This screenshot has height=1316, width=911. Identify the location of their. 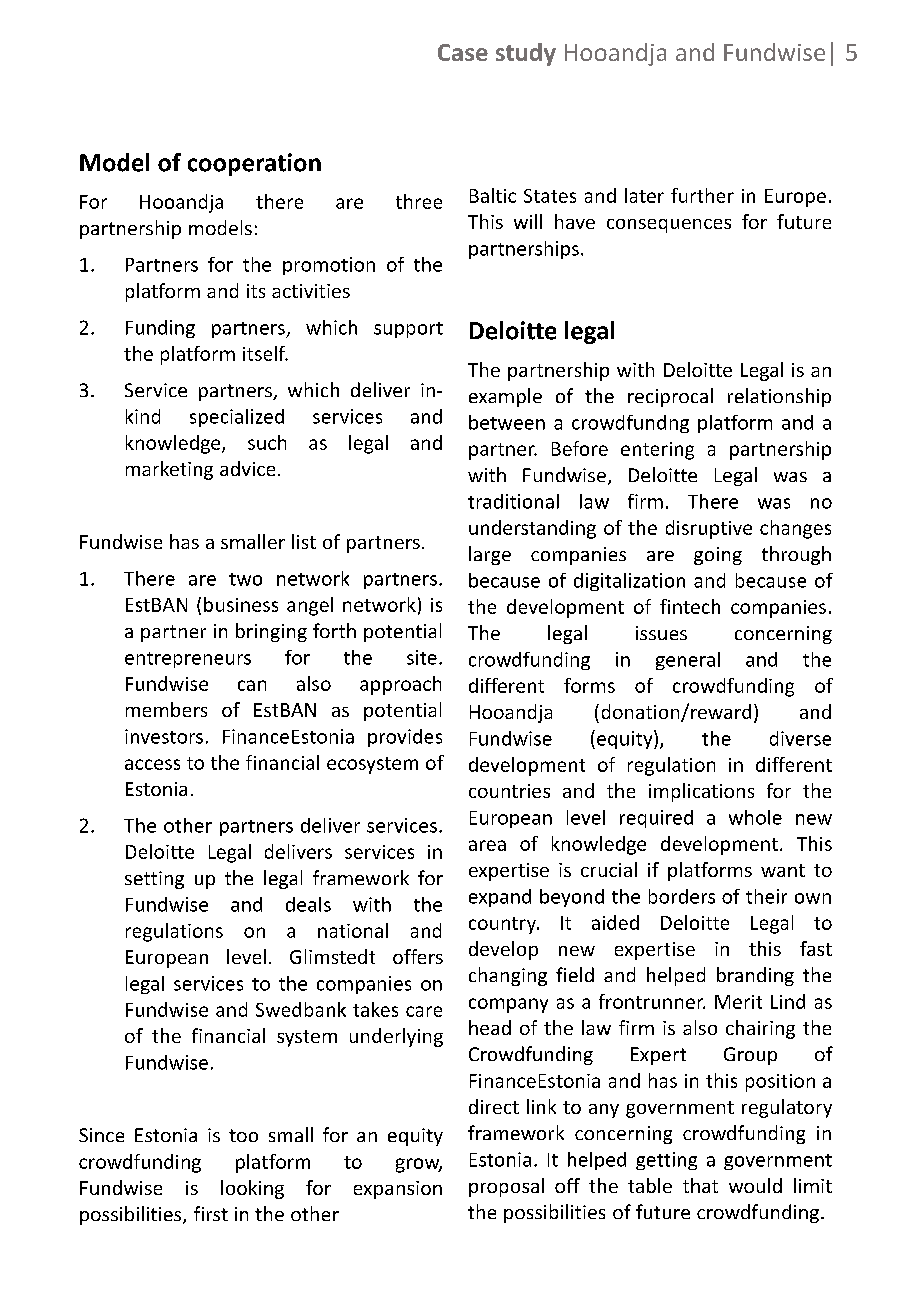
(766, 896).
